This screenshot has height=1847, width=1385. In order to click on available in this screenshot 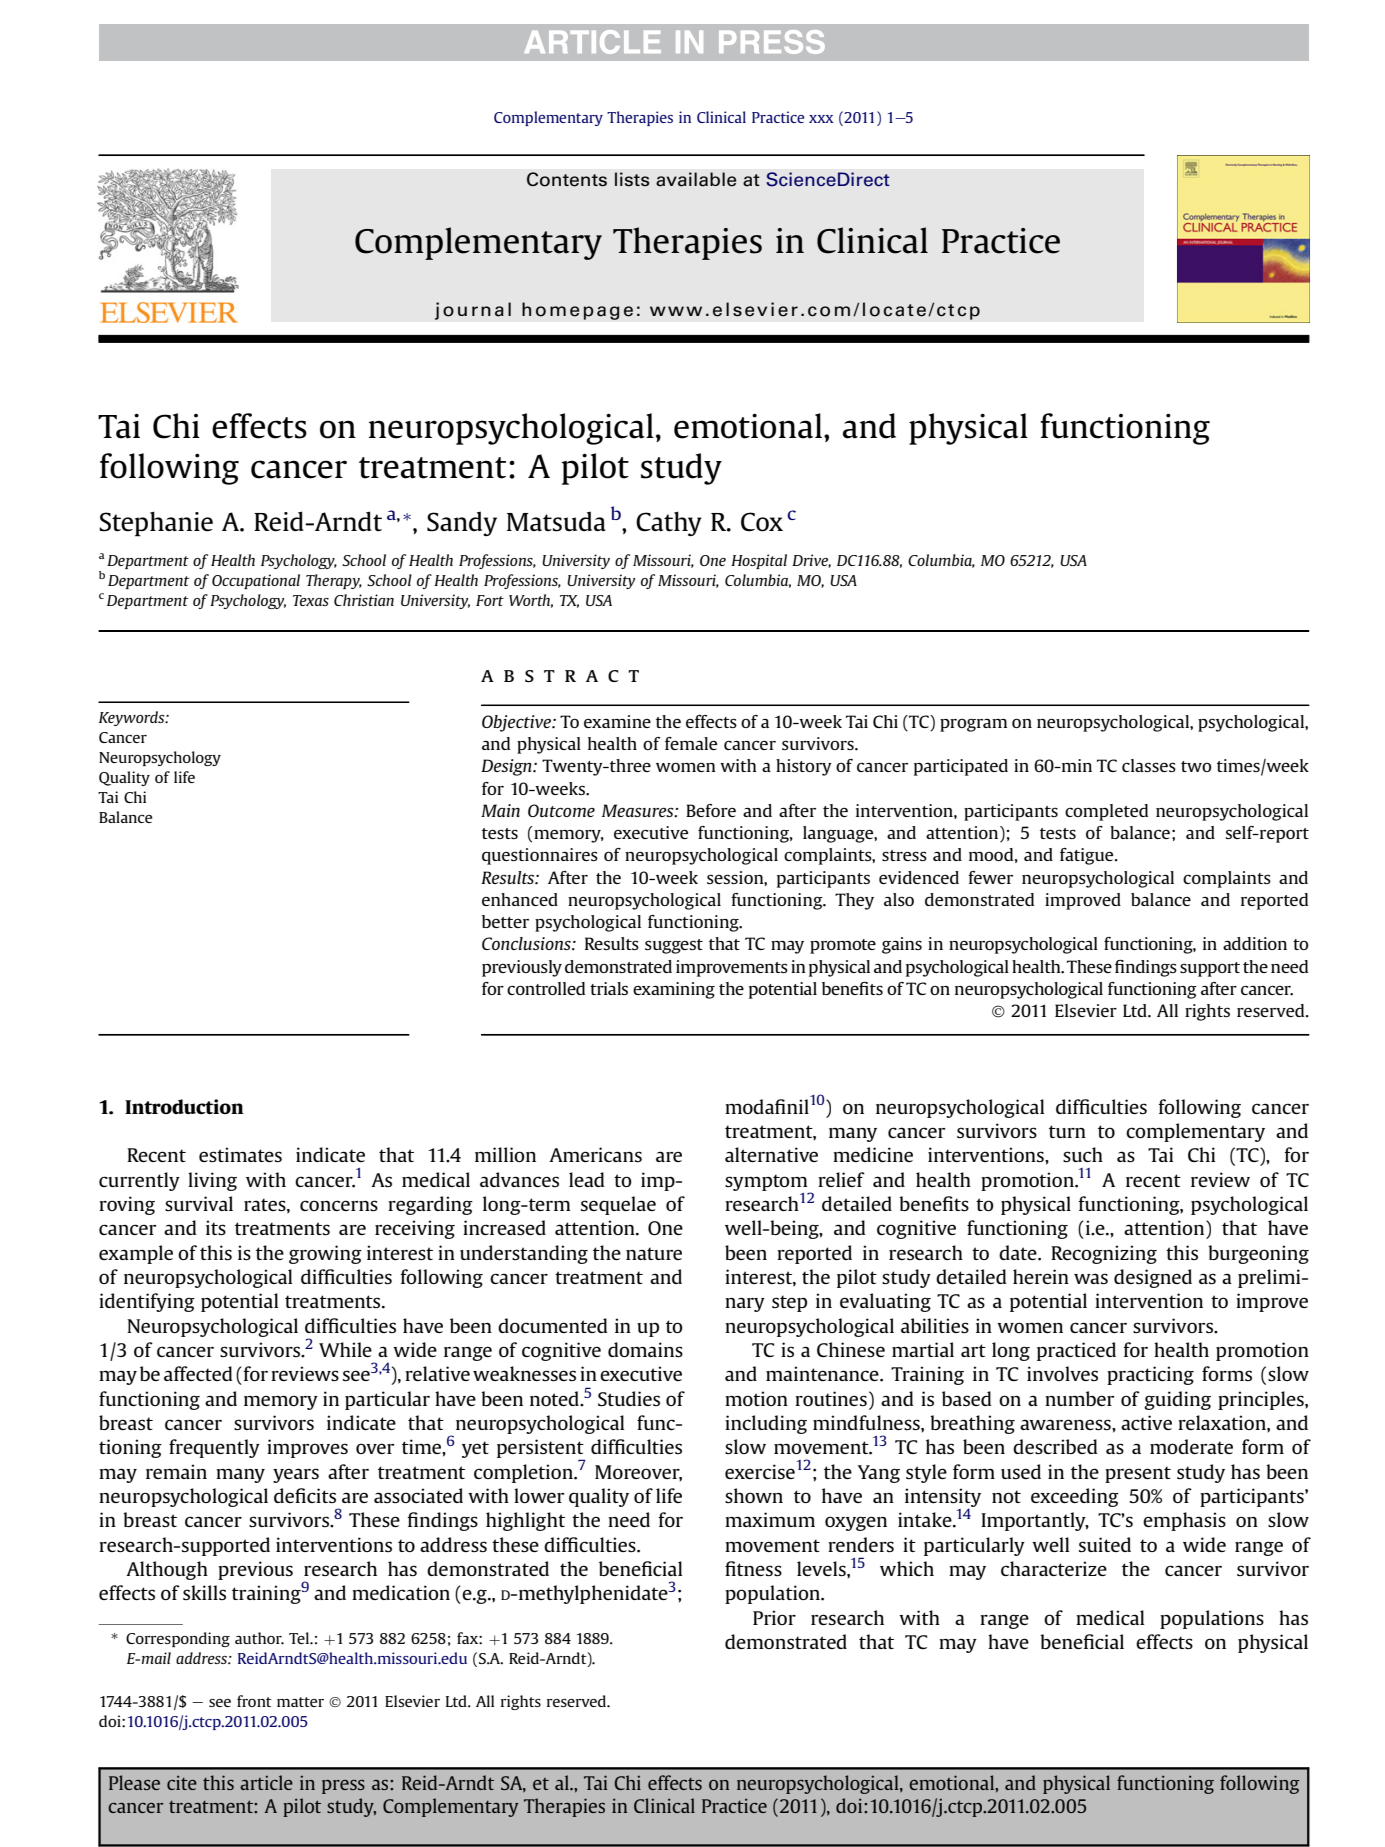, I will do `click(696, 179)`.
